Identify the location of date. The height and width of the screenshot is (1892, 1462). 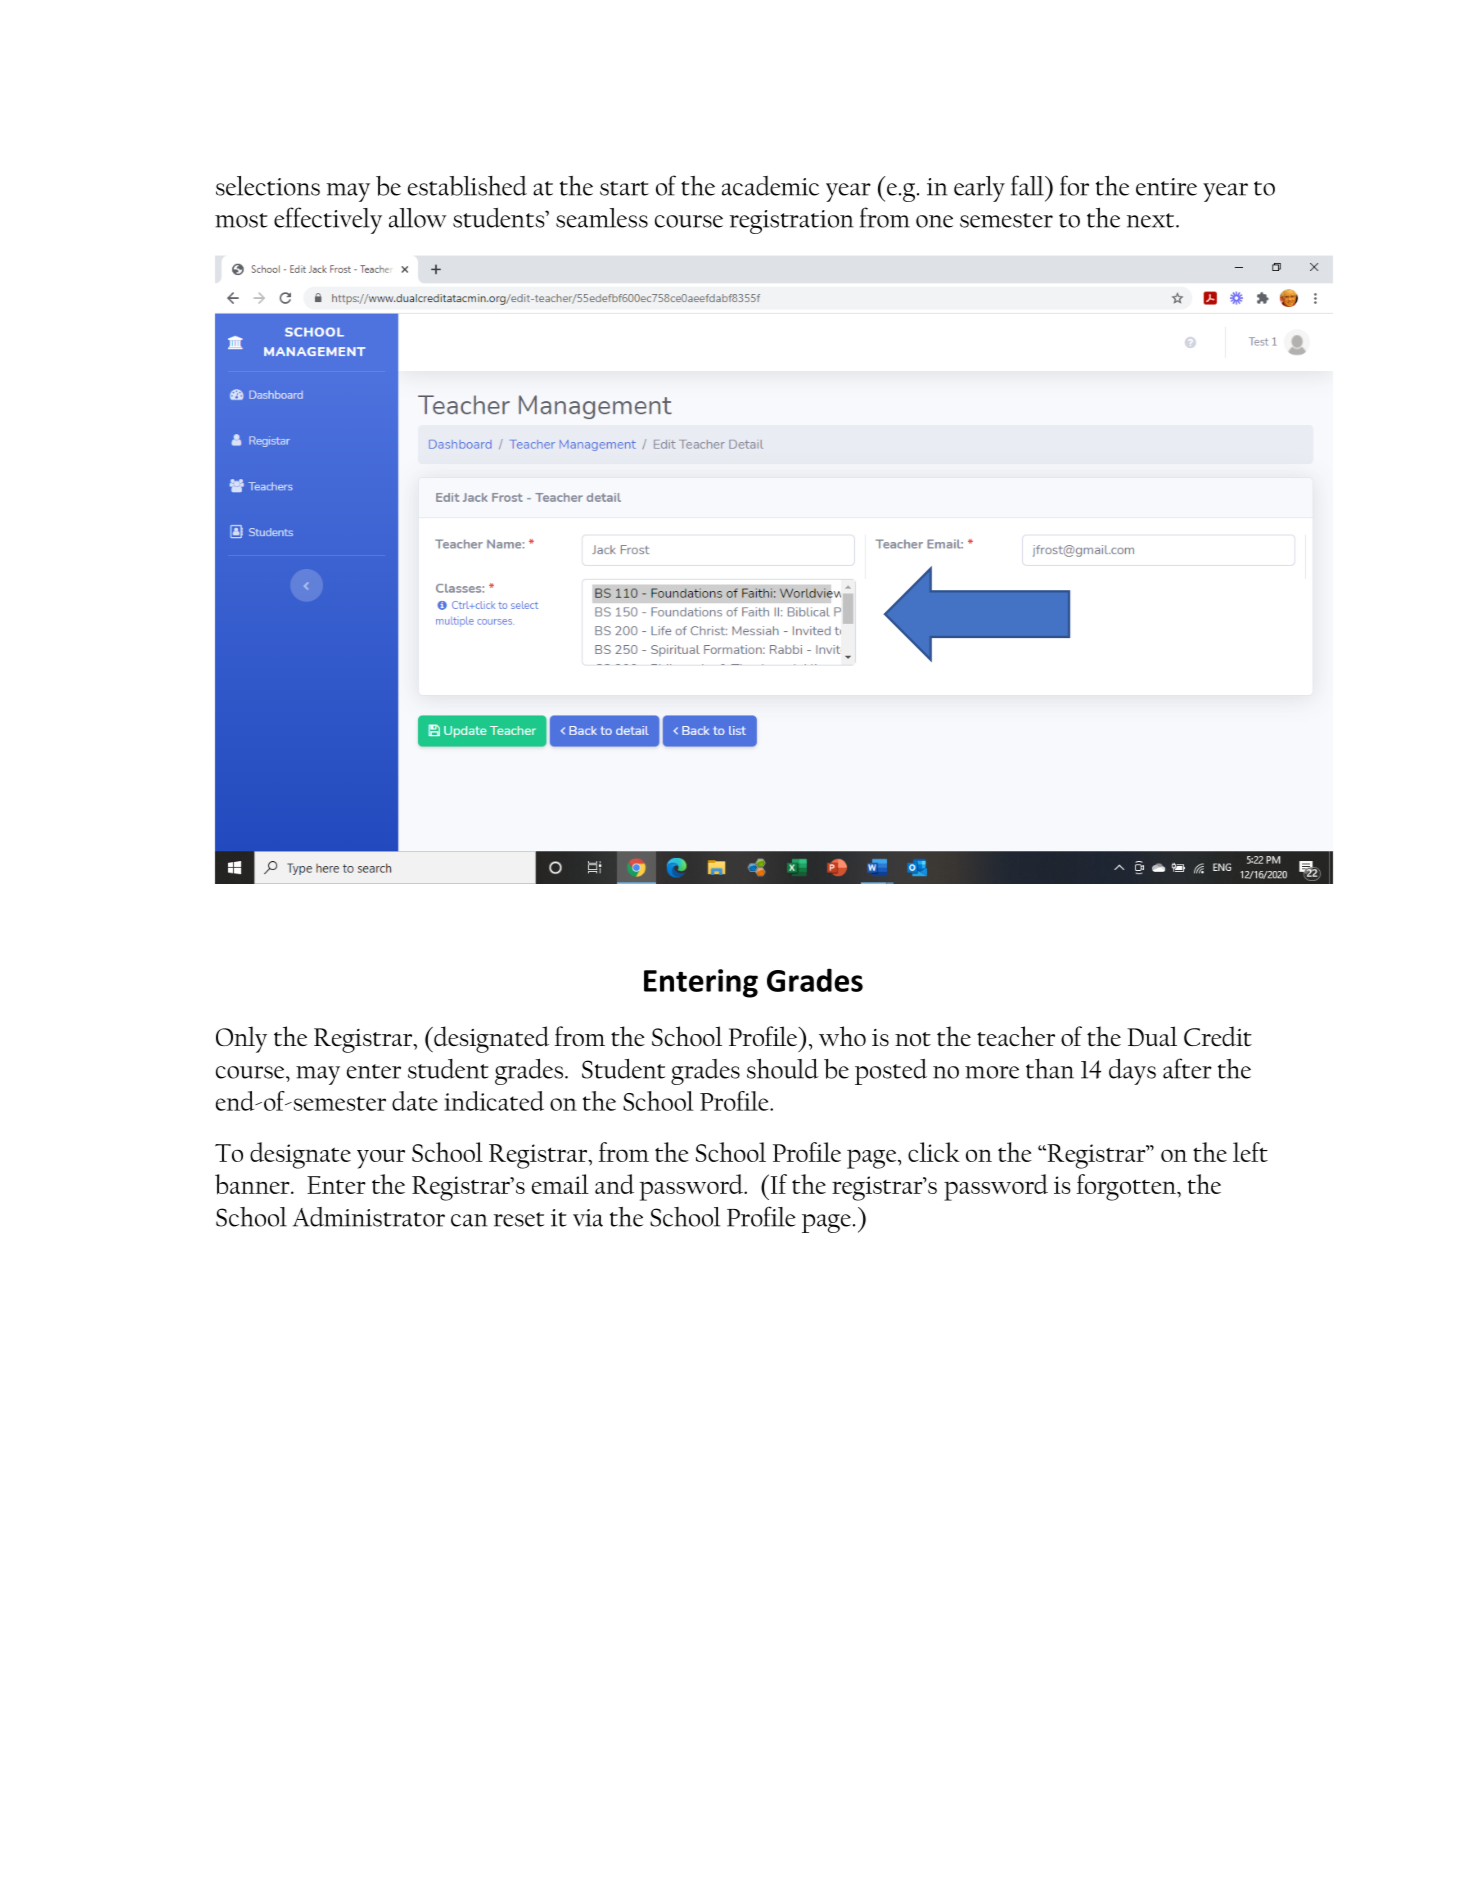
(415, 1101).
